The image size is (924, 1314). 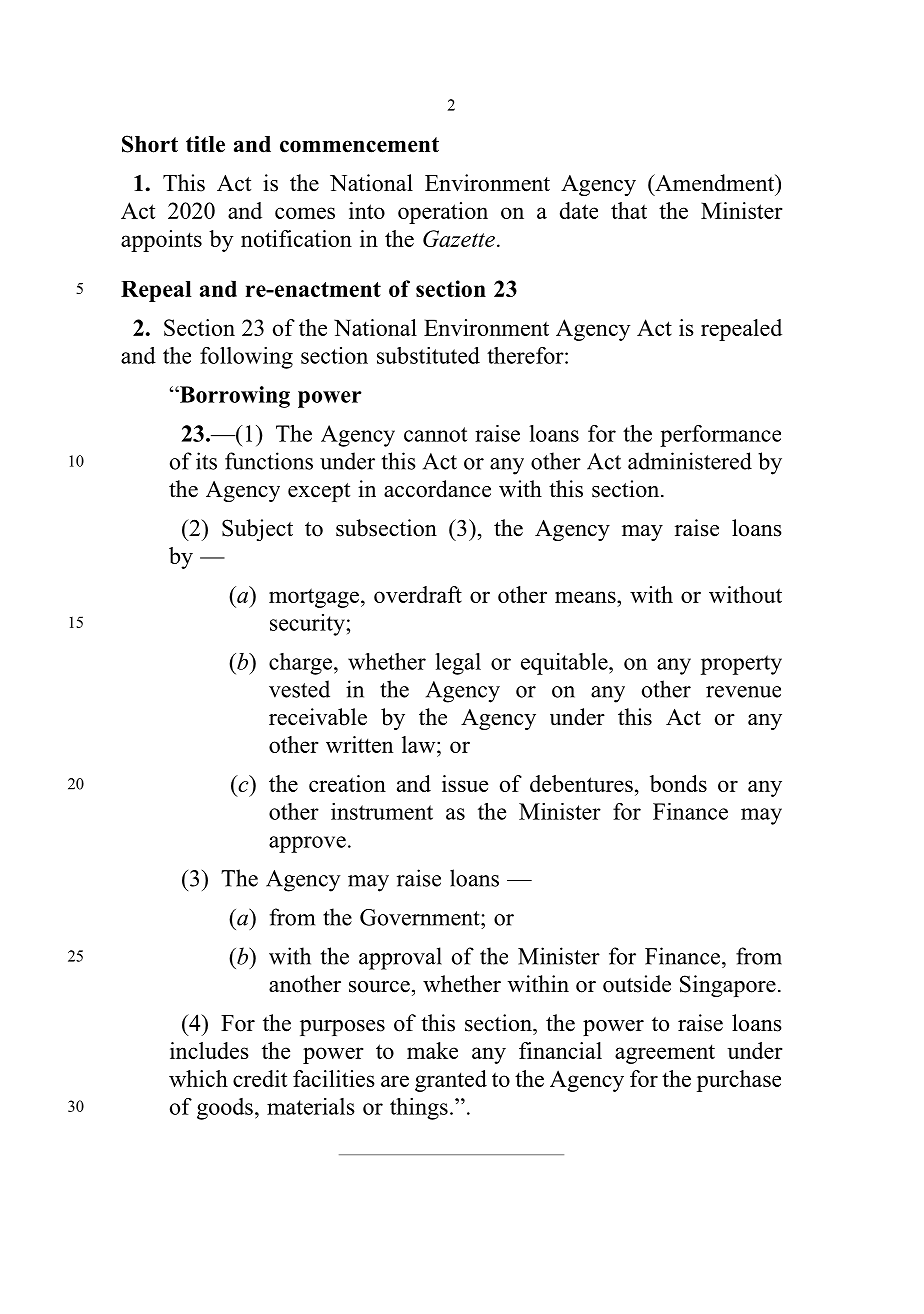 What do you see at coordinates (715, 183) in the screenshot?
I see `Amendment` at bounding box center [715, 183].
